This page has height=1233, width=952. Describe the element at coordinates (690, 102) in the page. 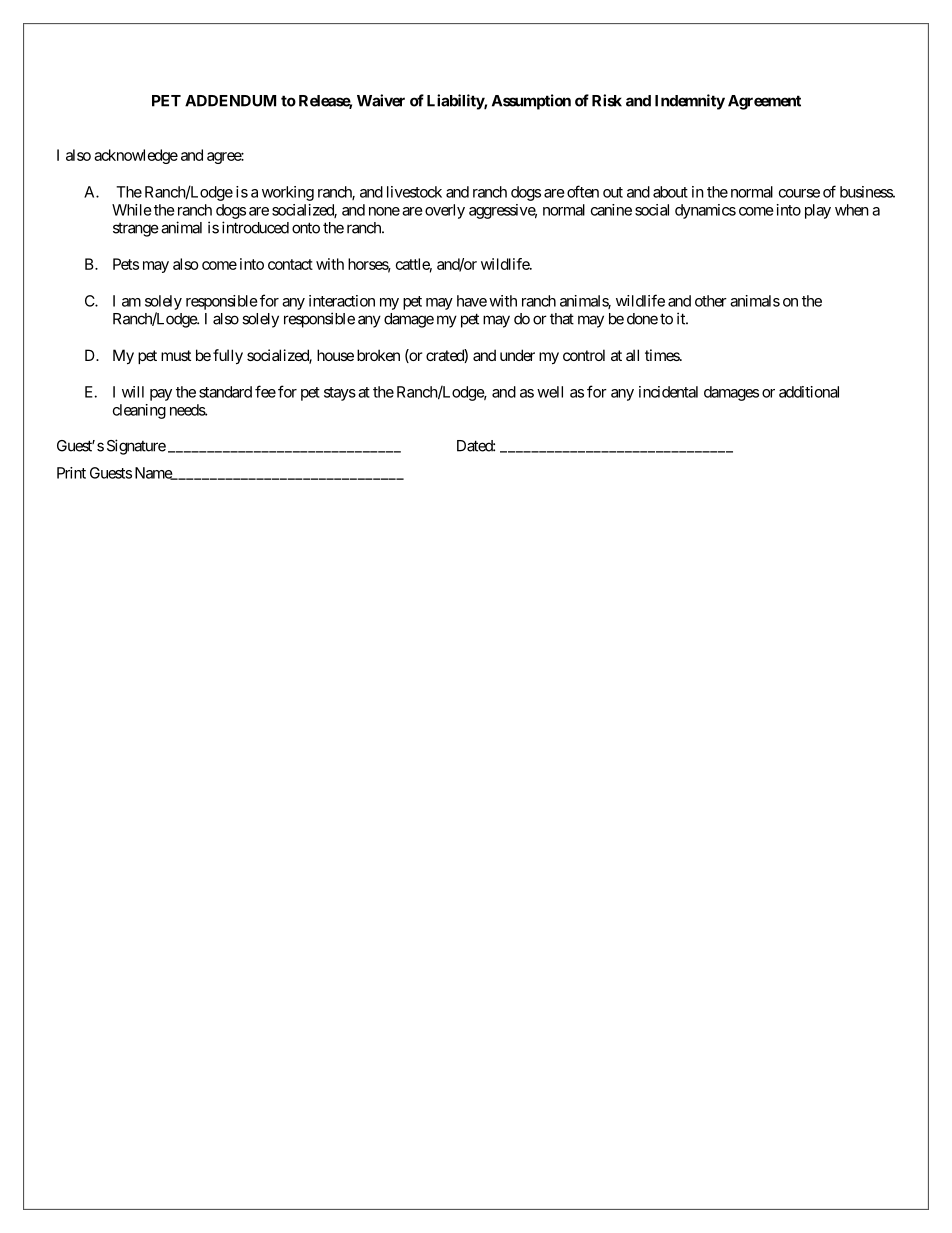

I see `Indemnity` at that location.
